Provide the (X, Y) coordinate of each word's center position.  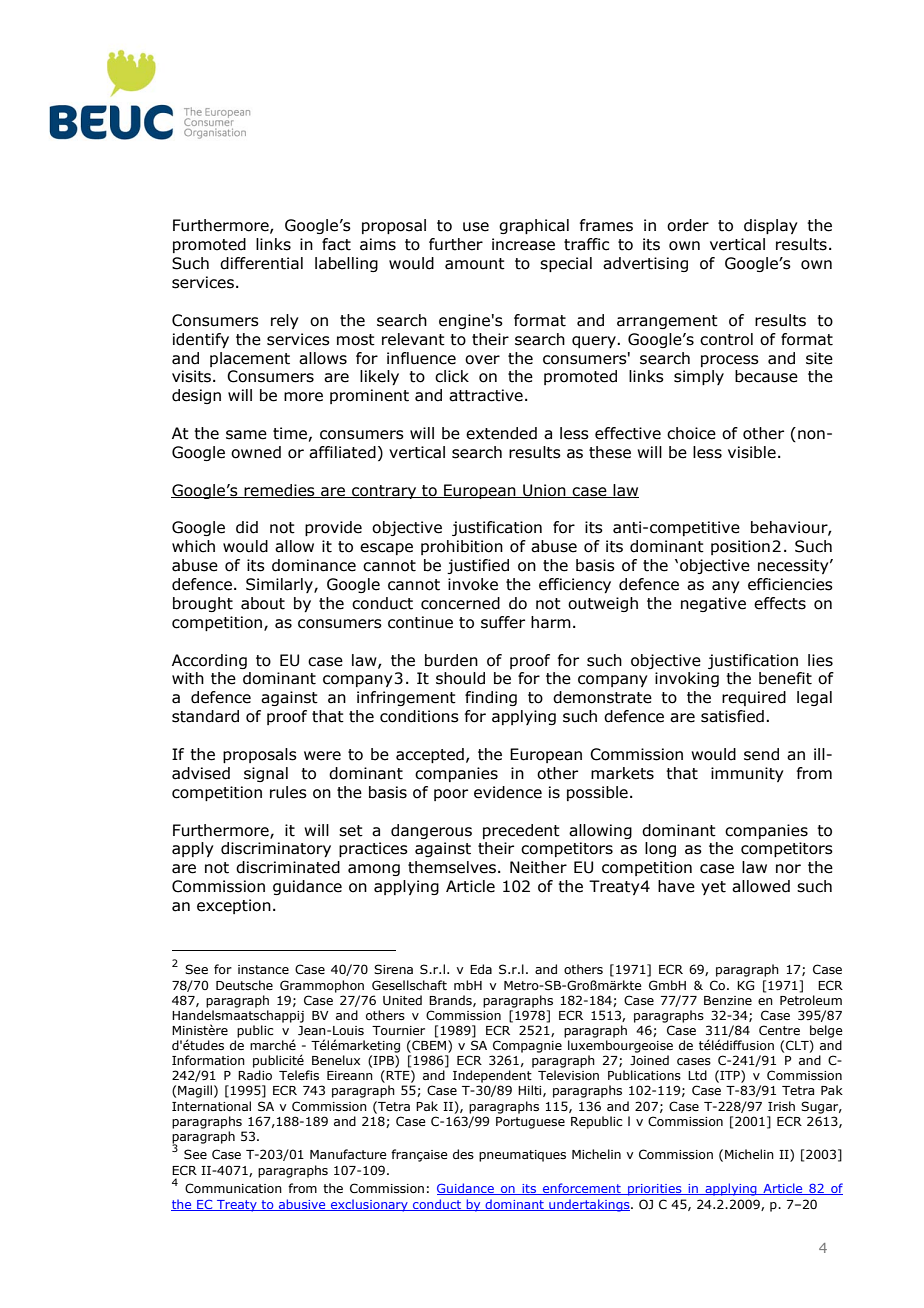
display (771, 226)
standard (205, 716)
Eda (481, 969)
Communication (233, 1188)
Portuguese (530, 1123)
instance (263, 969)
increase (523, 244)
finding (491, 698)
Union (544, 491)
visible (752, 452)
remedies (279, 491)
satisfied (732, 716)
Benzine (728, 1000)
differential (261, 263)
